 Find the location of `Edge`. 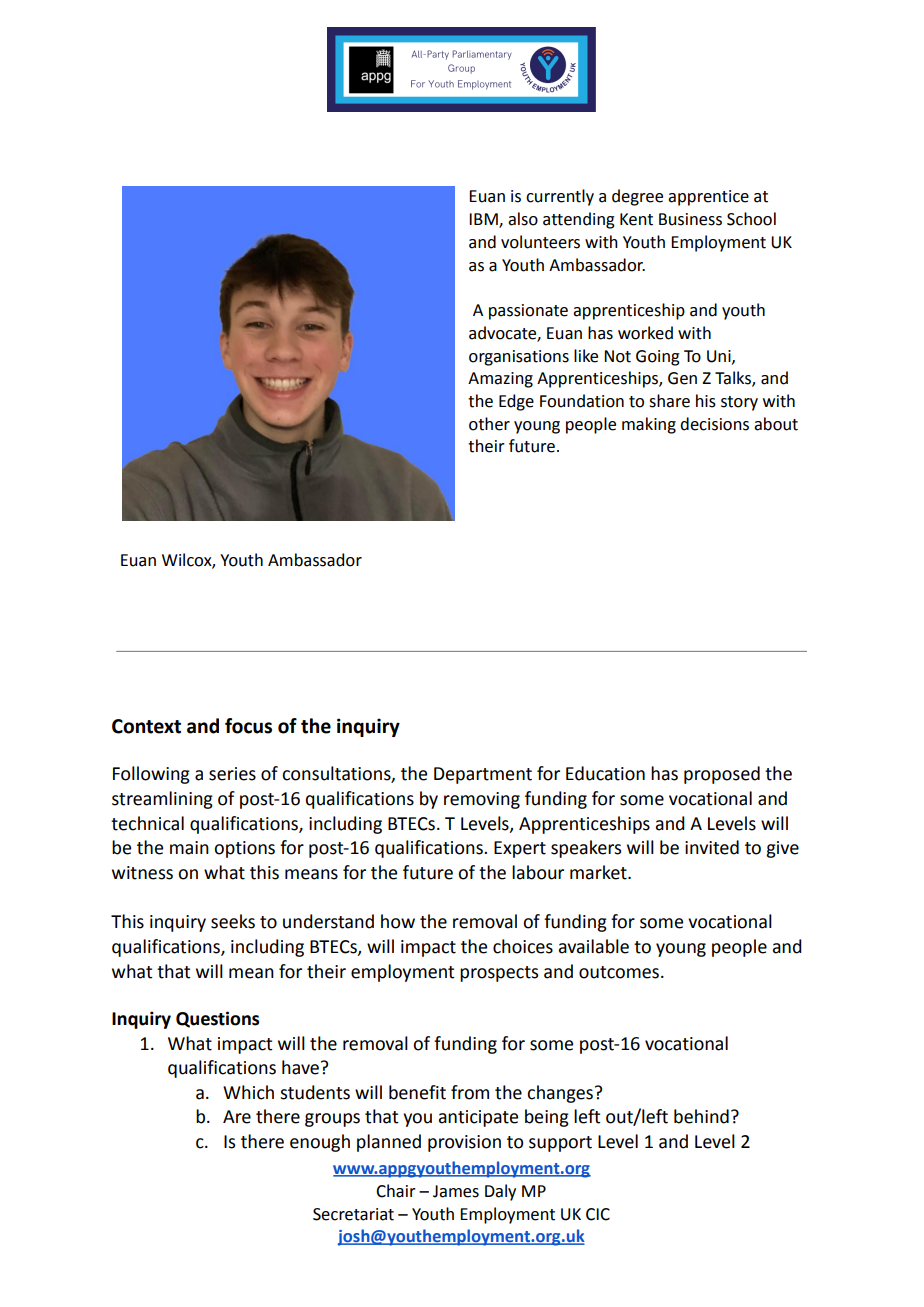

Edge is located at coordinates (516, 402).
